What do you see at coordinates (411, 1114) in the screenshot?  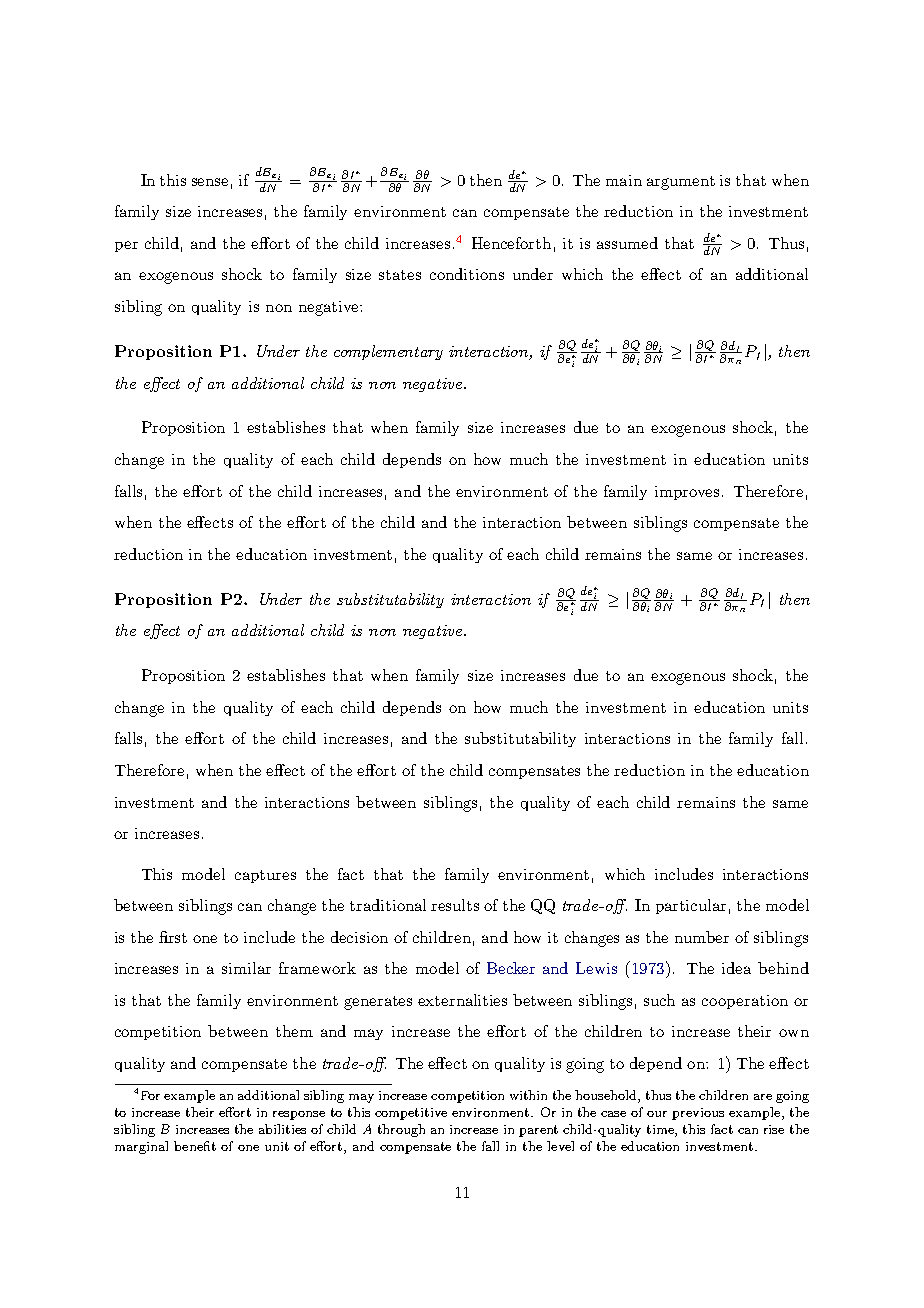 I see `competitive` at bounding box center [411, 1114].
